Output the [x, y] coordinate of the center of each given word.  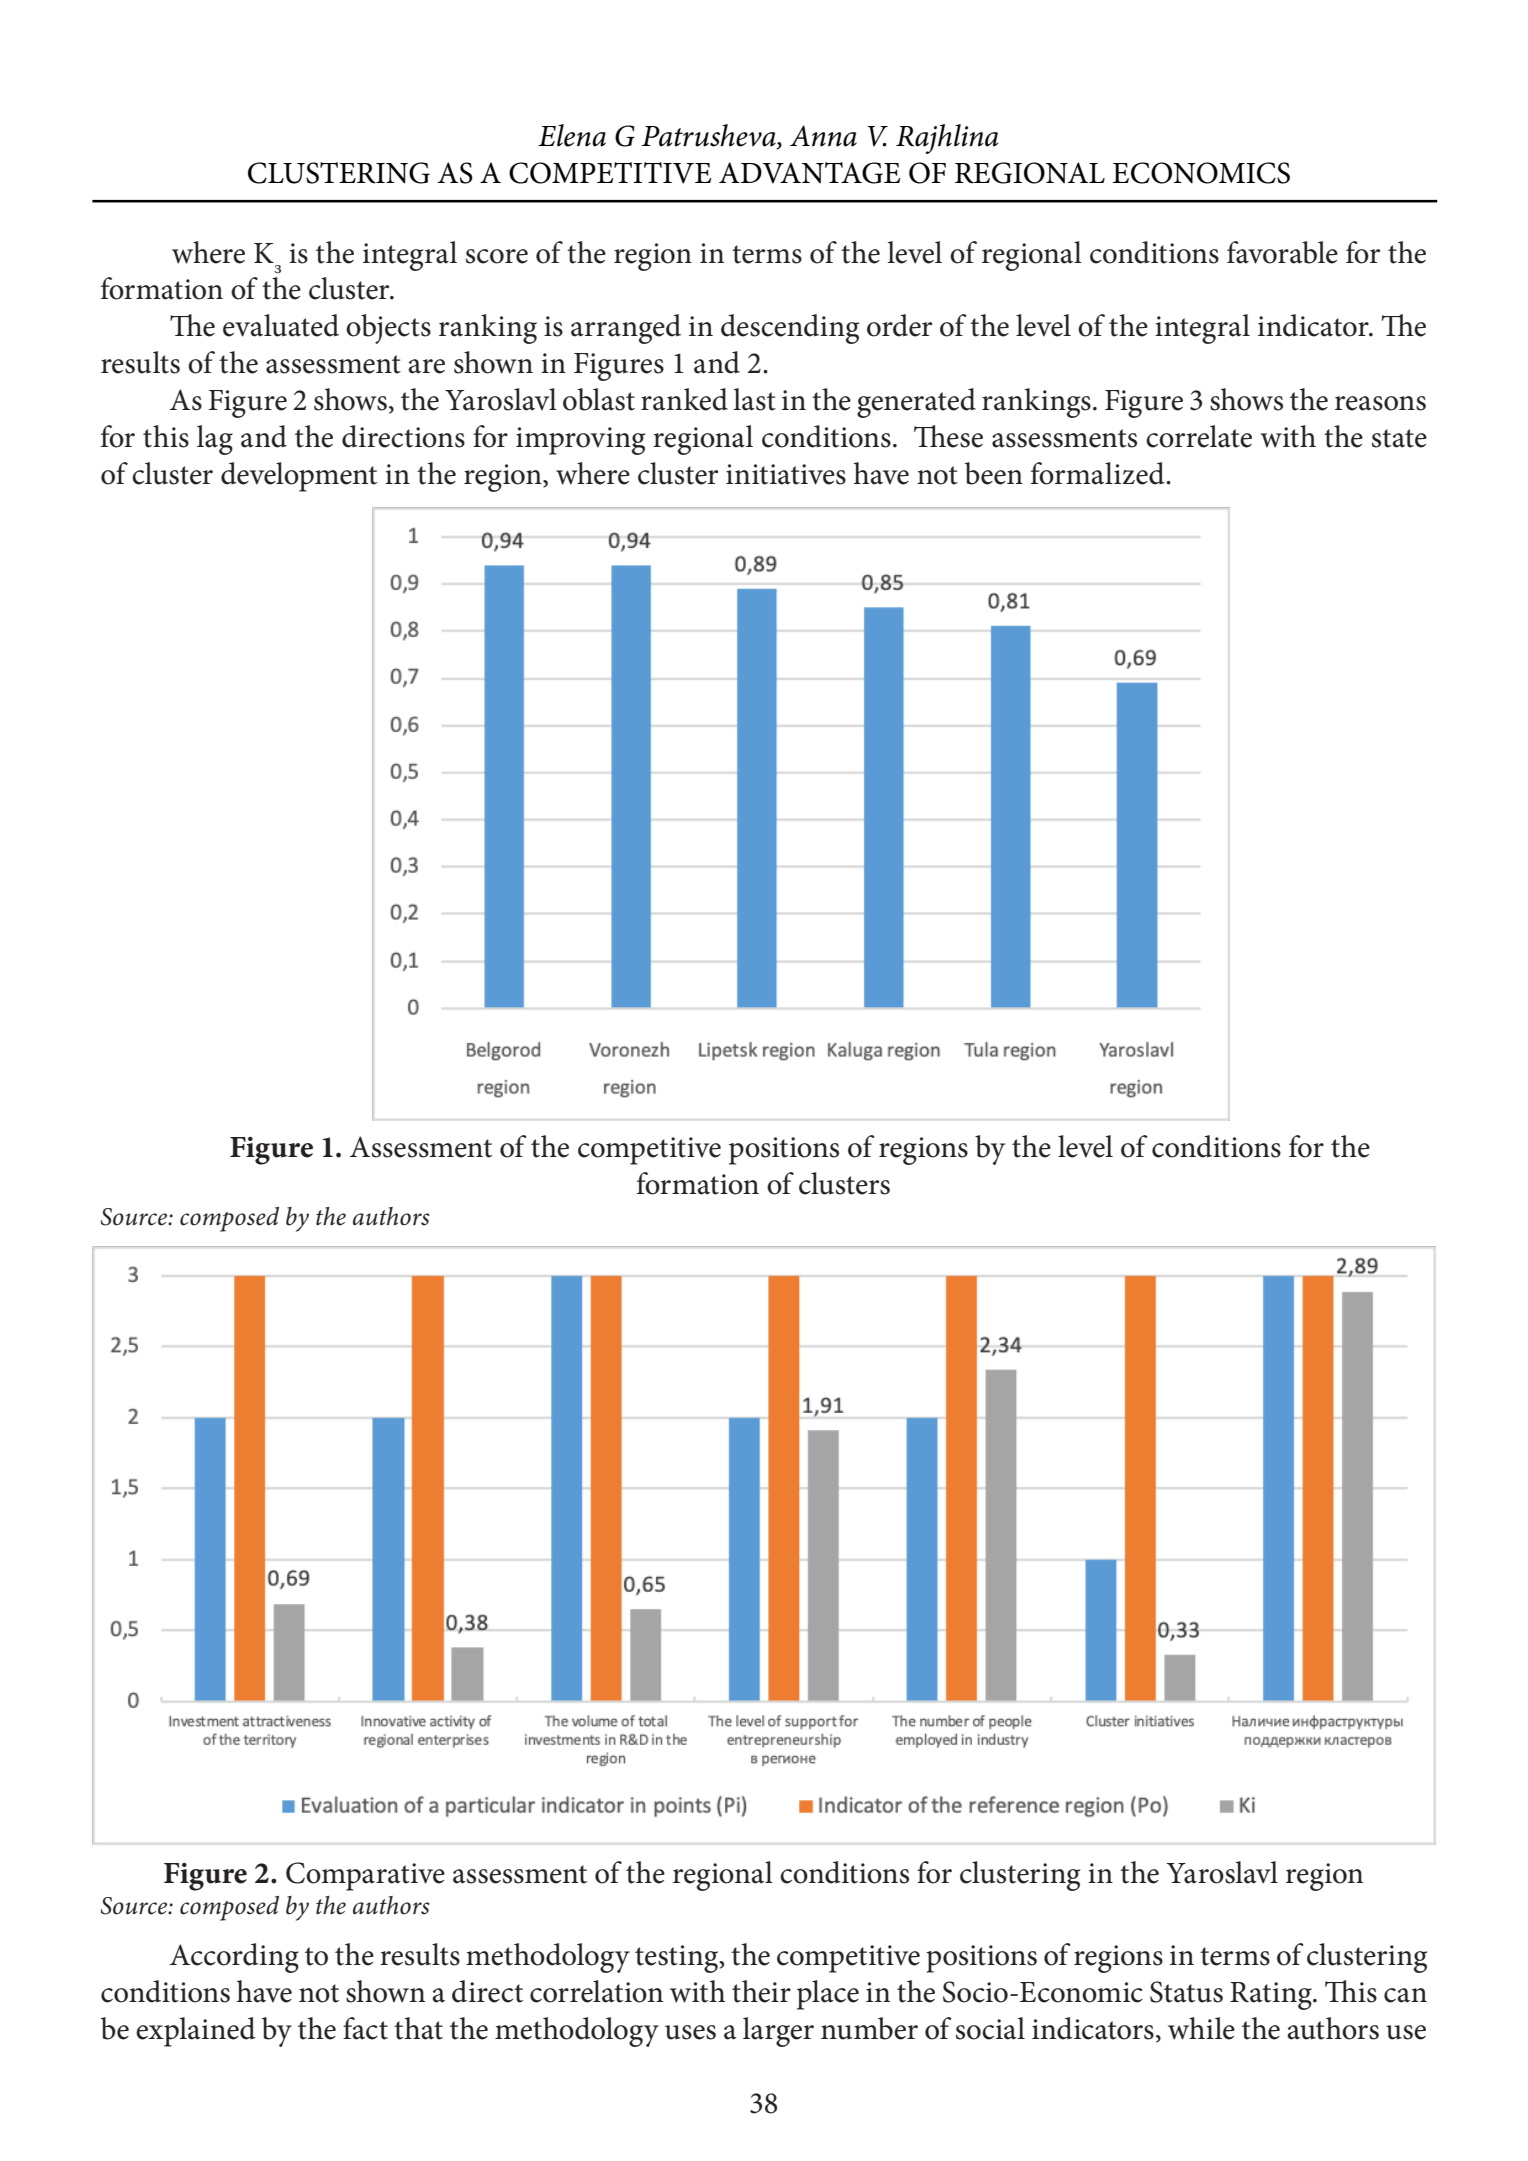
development [299, 477]
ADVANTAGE [809, 173]
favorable [1282, 252]
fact [365, 2028]
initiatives [786, 474]
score [497, 256]
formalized [1099, 473]
